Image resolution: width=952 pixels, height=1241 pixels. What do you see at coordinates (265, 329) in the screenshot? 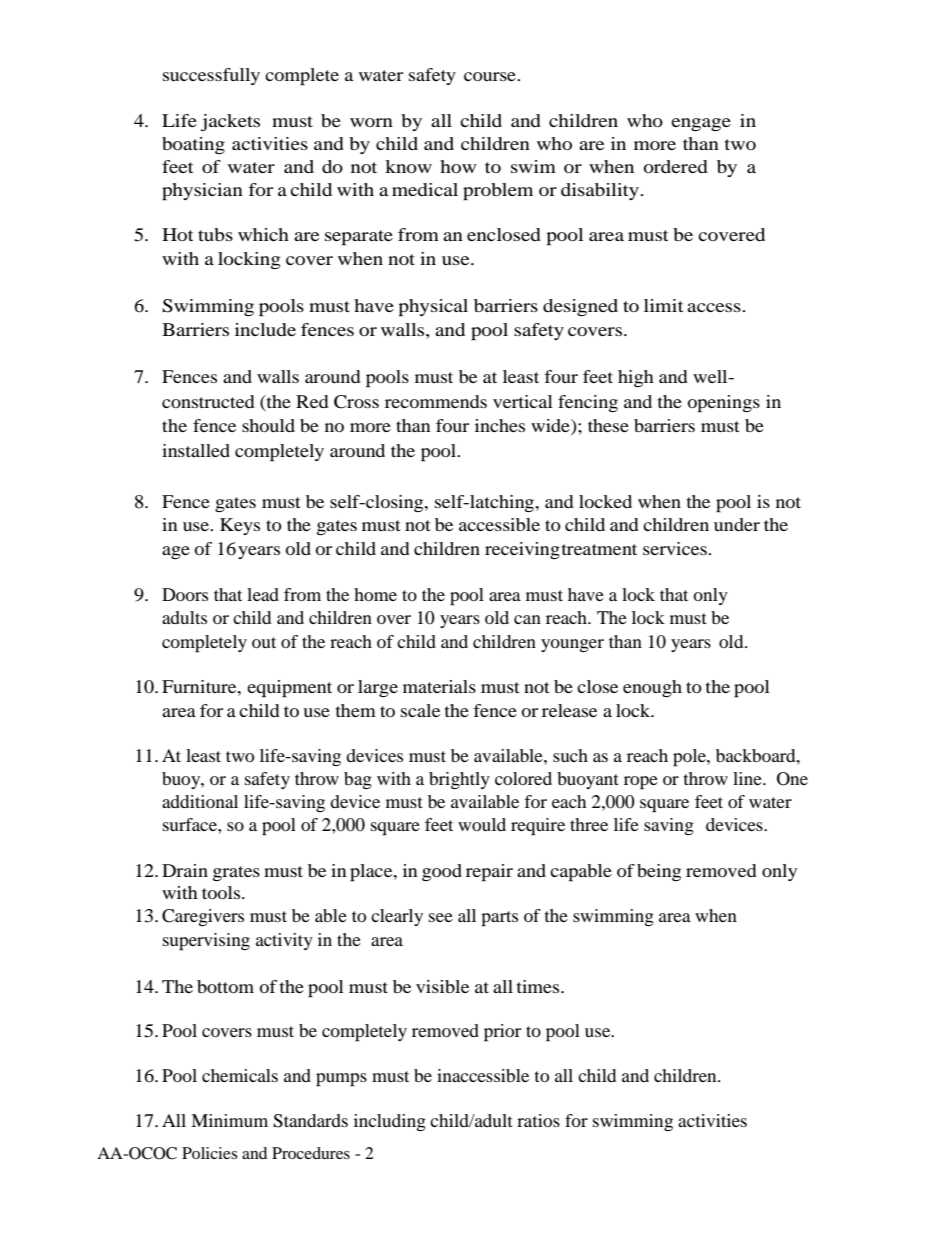
I see `include` at bounding box center [265, 329].
